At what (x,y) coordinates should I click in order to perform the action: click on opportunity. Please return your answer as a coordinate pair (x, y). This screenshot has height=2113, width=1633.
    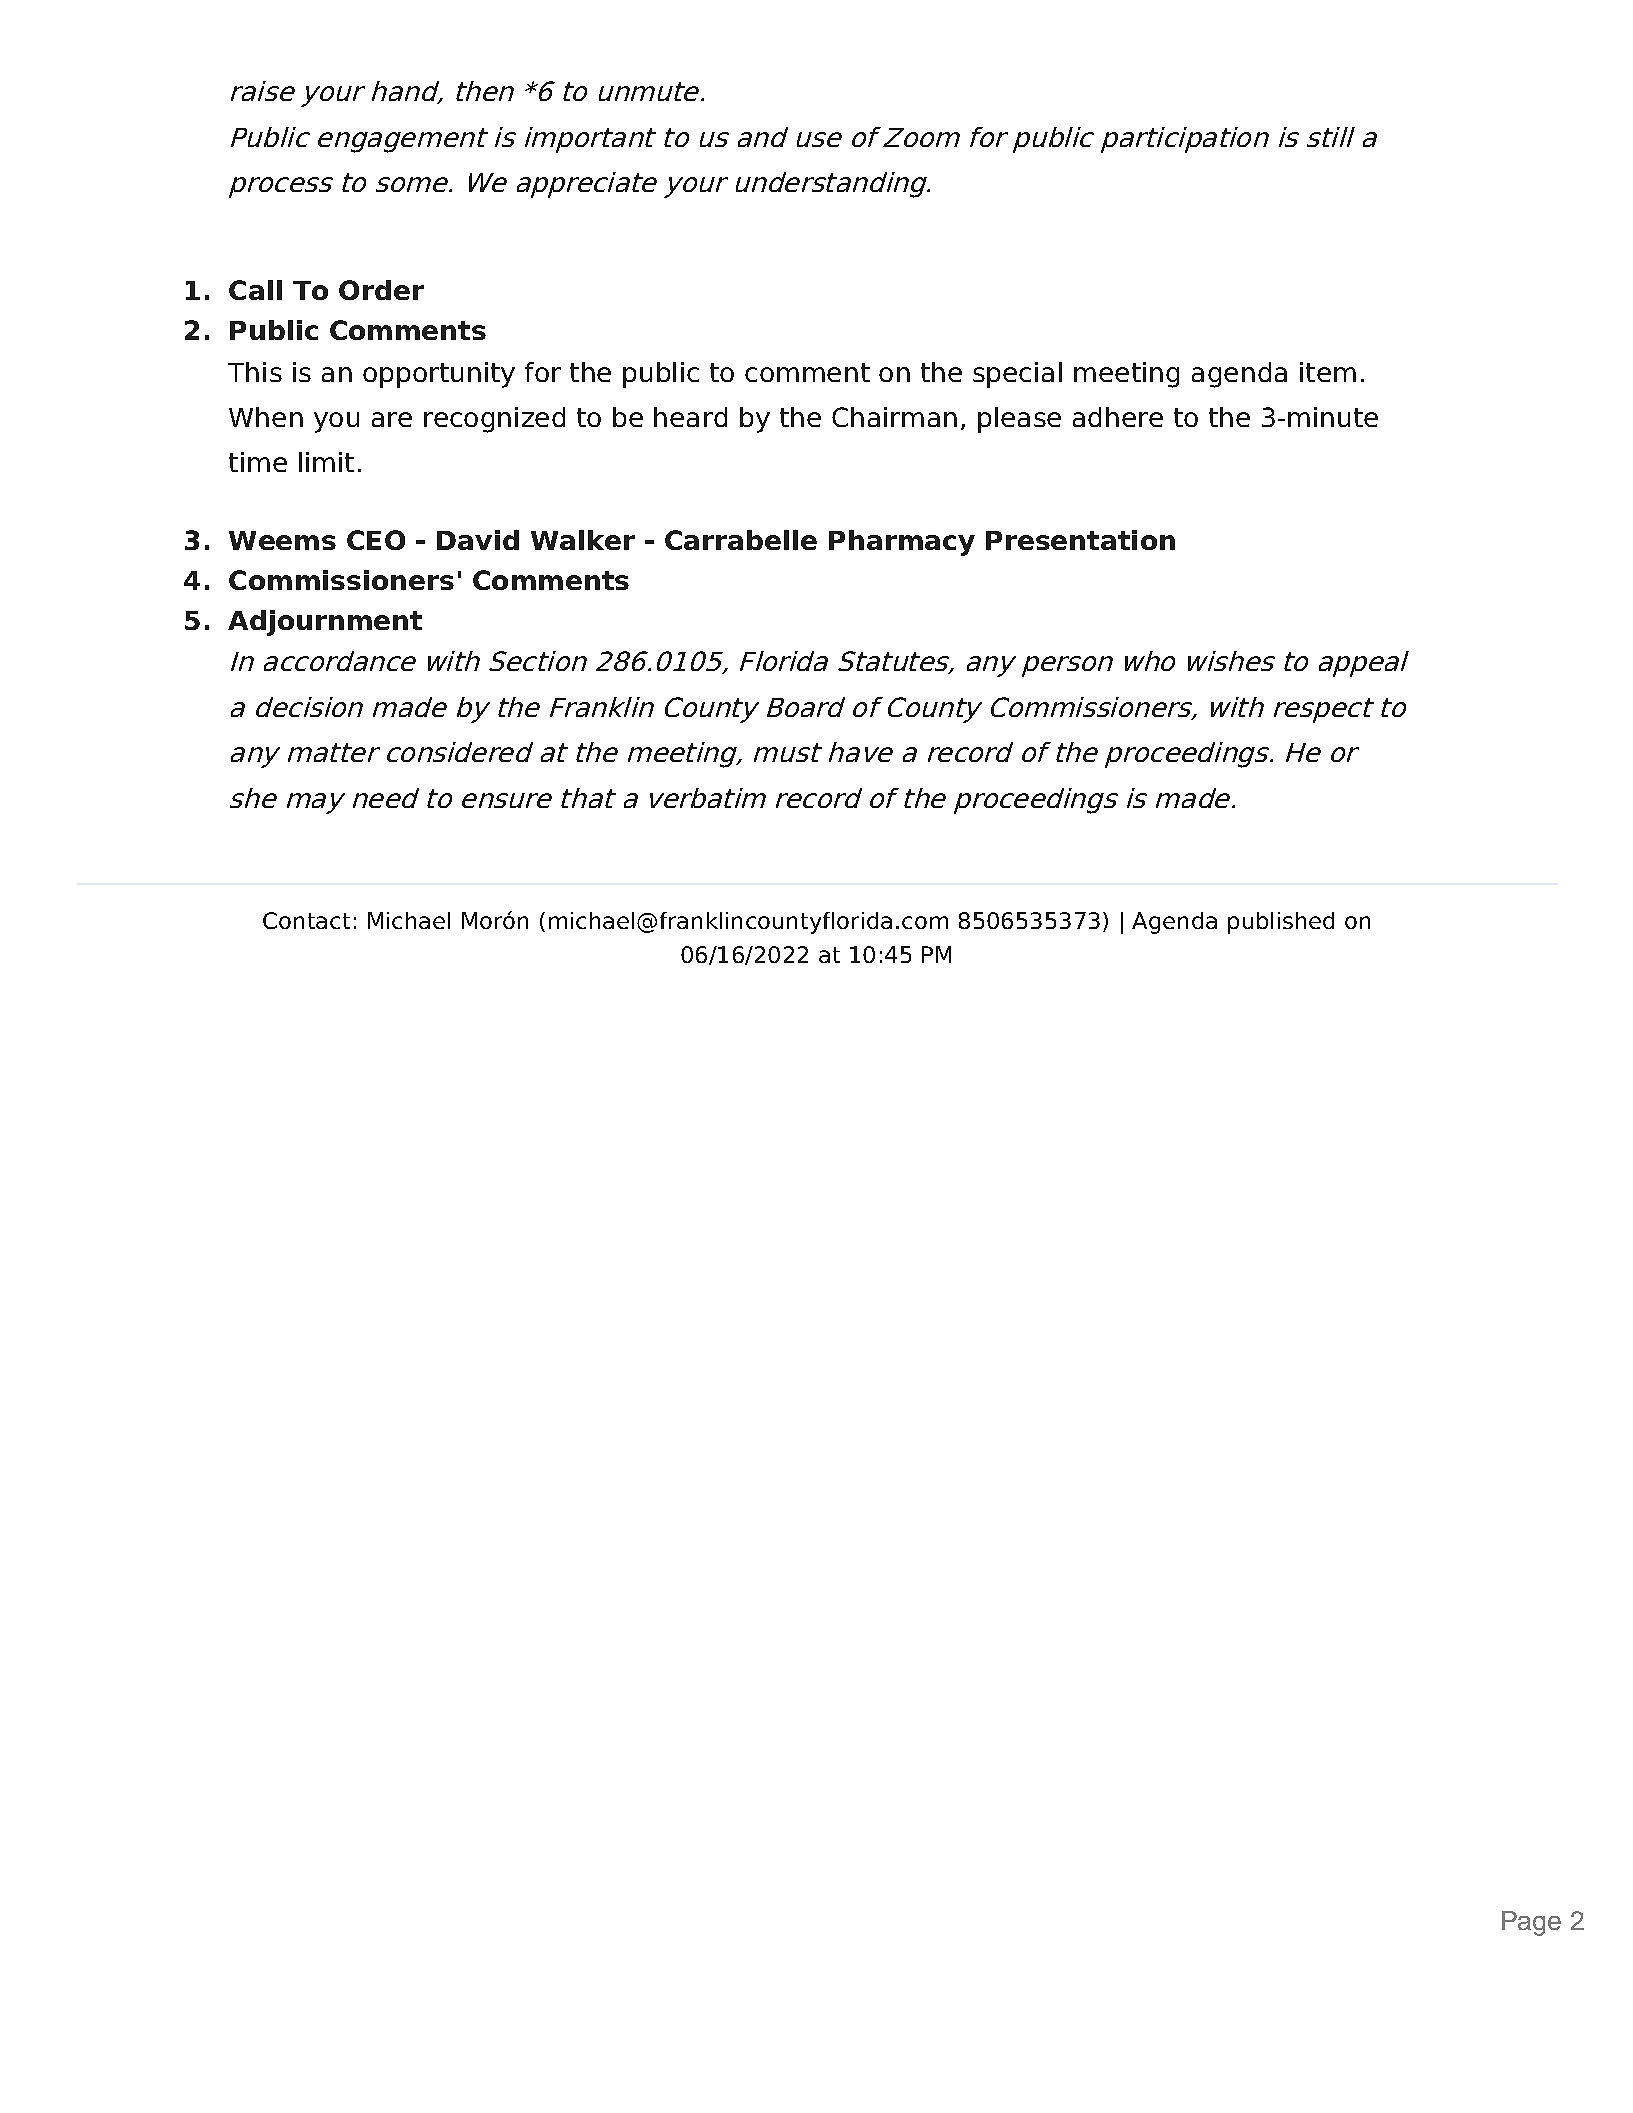
    Looking at the image, I should click on (439, 375).
